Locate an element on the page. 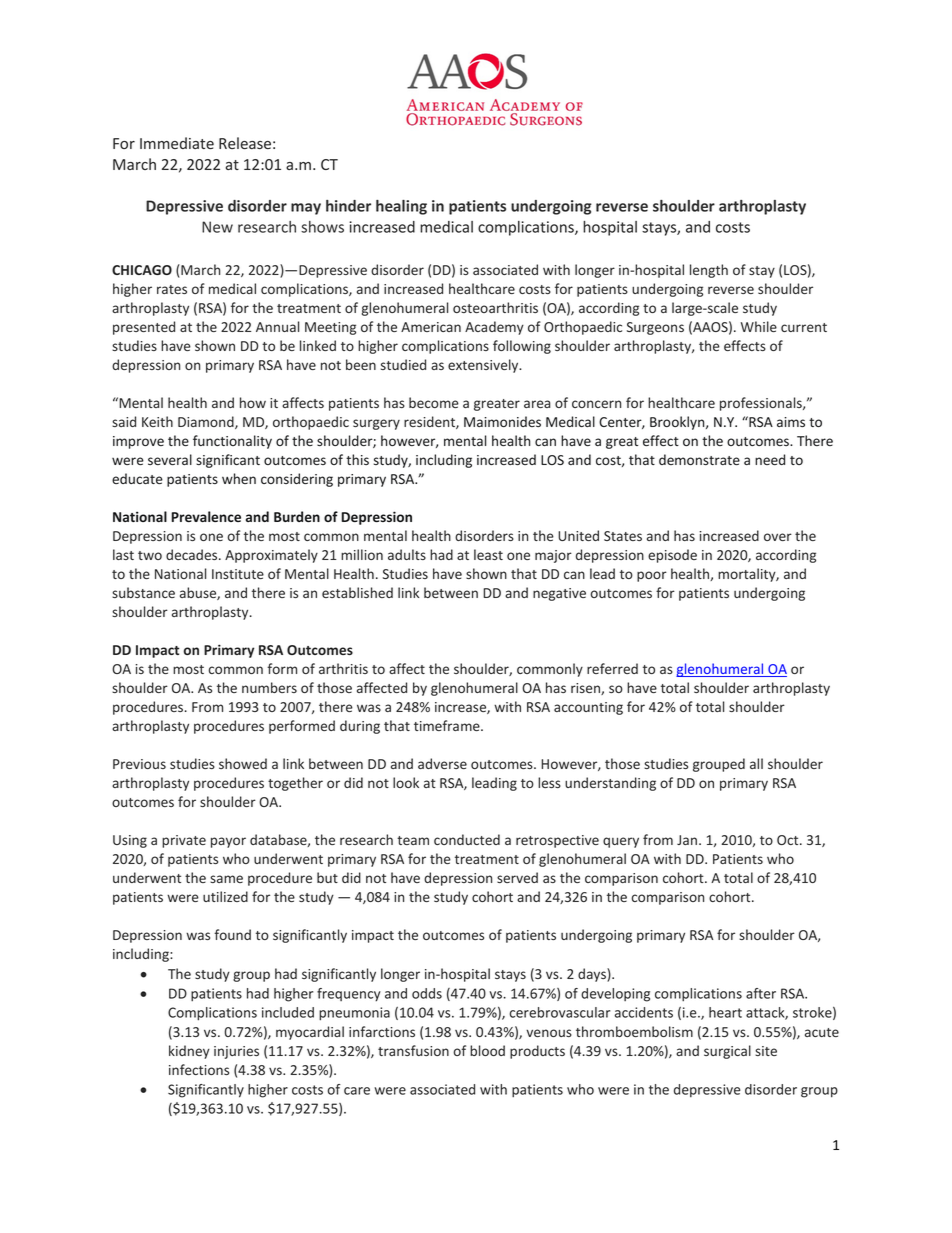 The height and width of the page is (1233, 952). blood is located at coordinates (487, 1050).
